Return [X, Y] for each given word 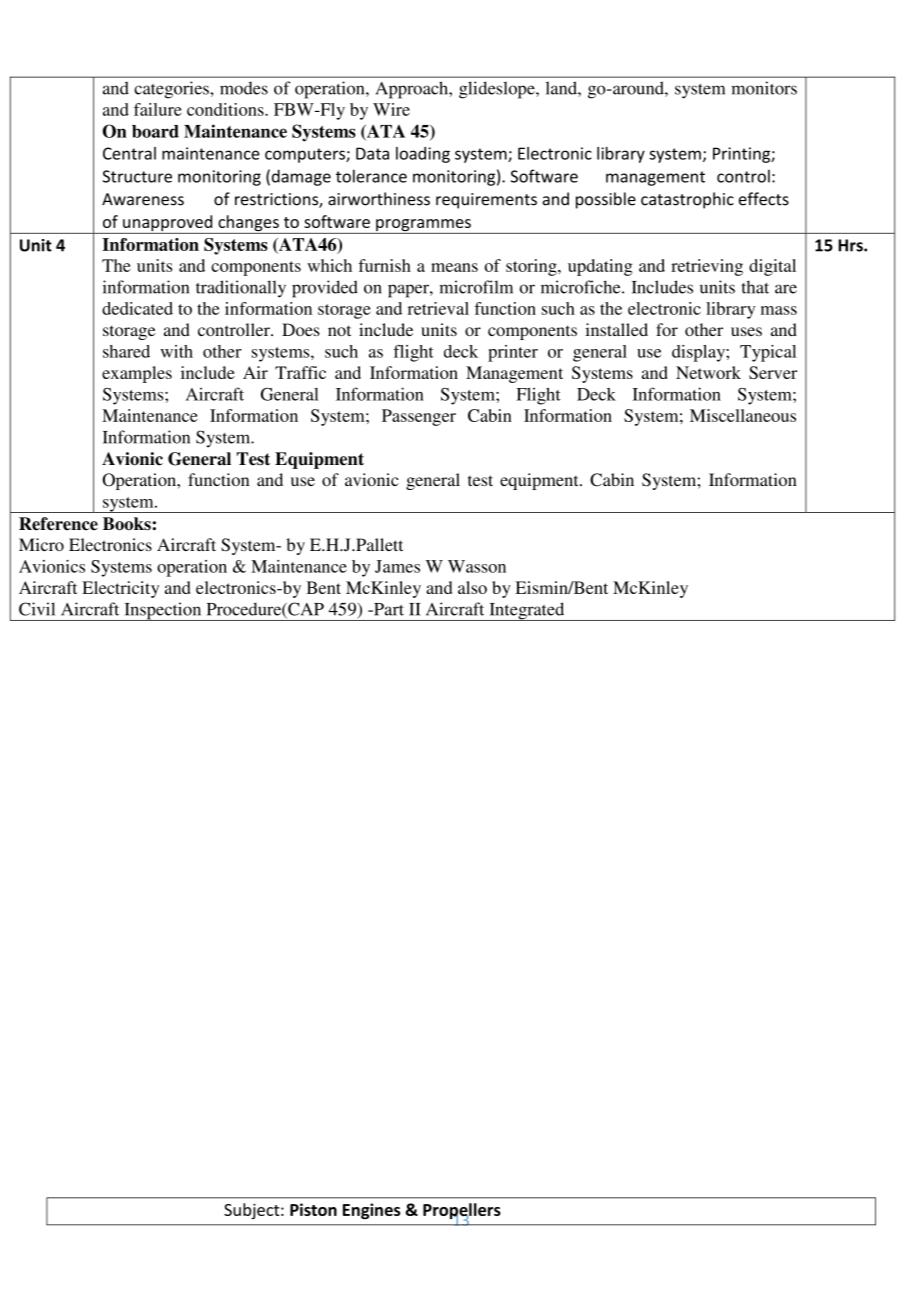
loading [423, 155]
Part [388, 609]
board [155, 131]
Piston [313, 1209]
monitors [764, 88]
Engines [372, 1211]
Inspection [163, 611]
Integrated [527, 611]
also [472, 587]
